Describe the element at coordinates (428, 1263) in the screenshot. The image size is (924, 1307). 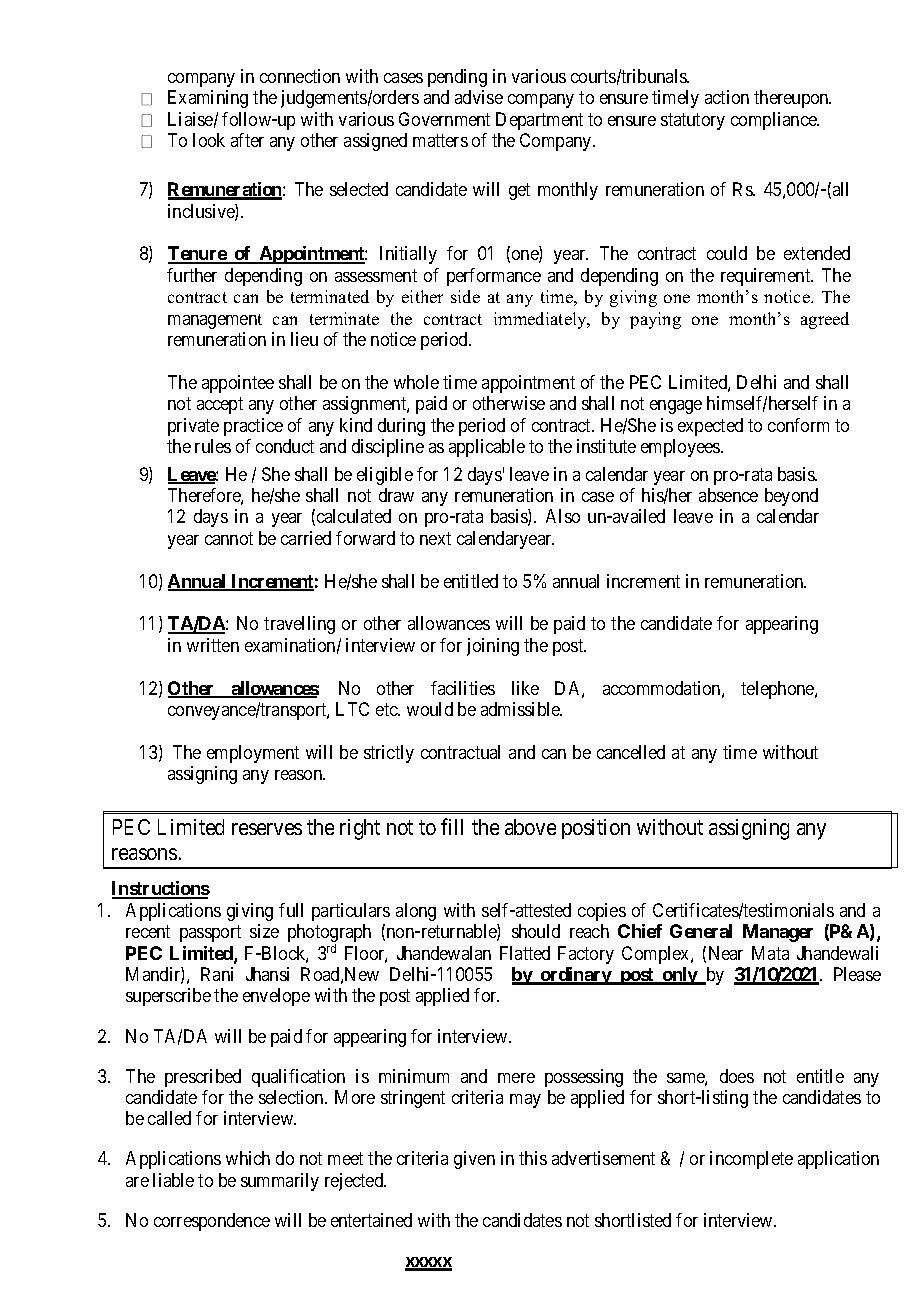
I see `xxxxx` at that location.
